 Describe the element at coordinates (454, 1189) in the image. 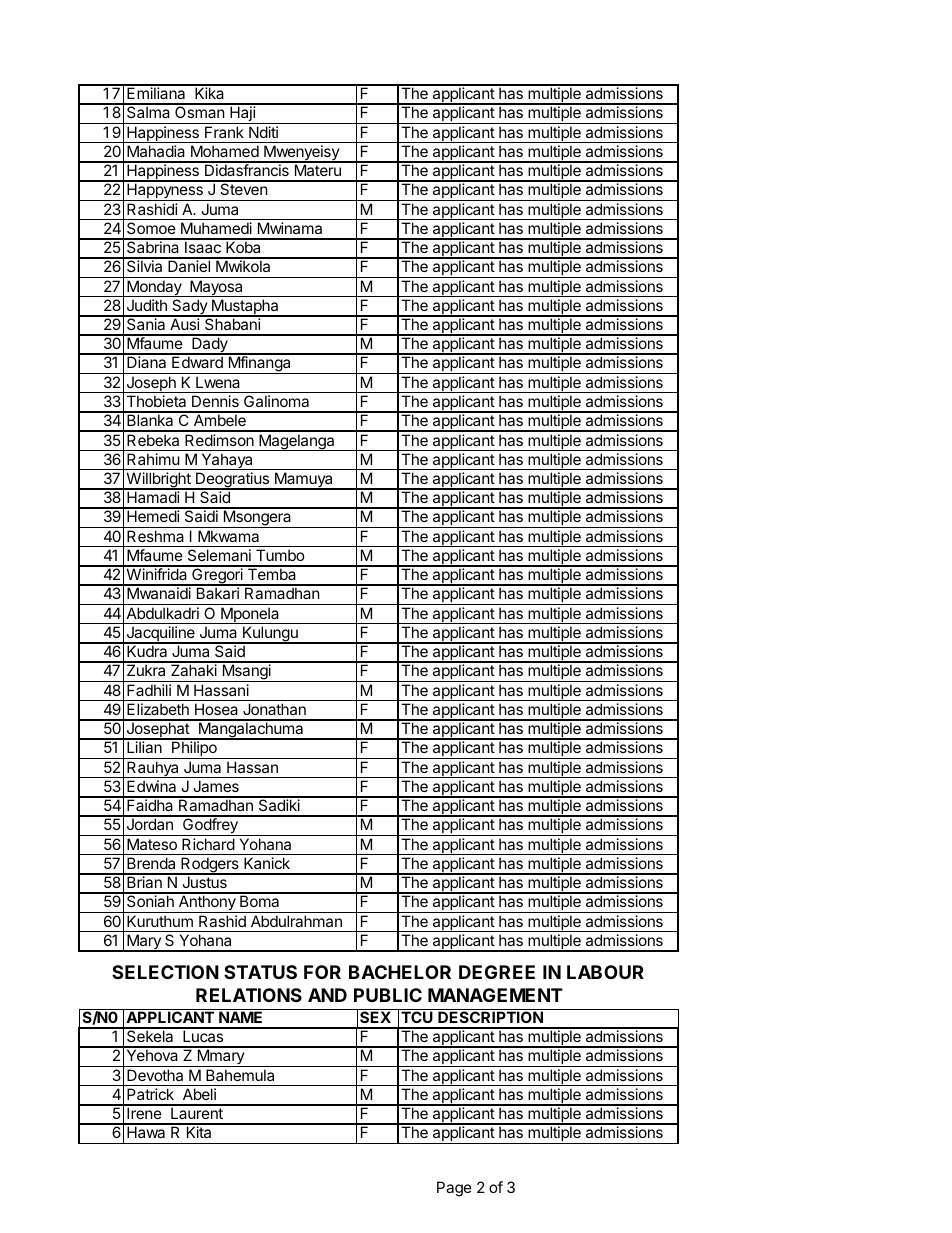

I see `Page` at that location.
